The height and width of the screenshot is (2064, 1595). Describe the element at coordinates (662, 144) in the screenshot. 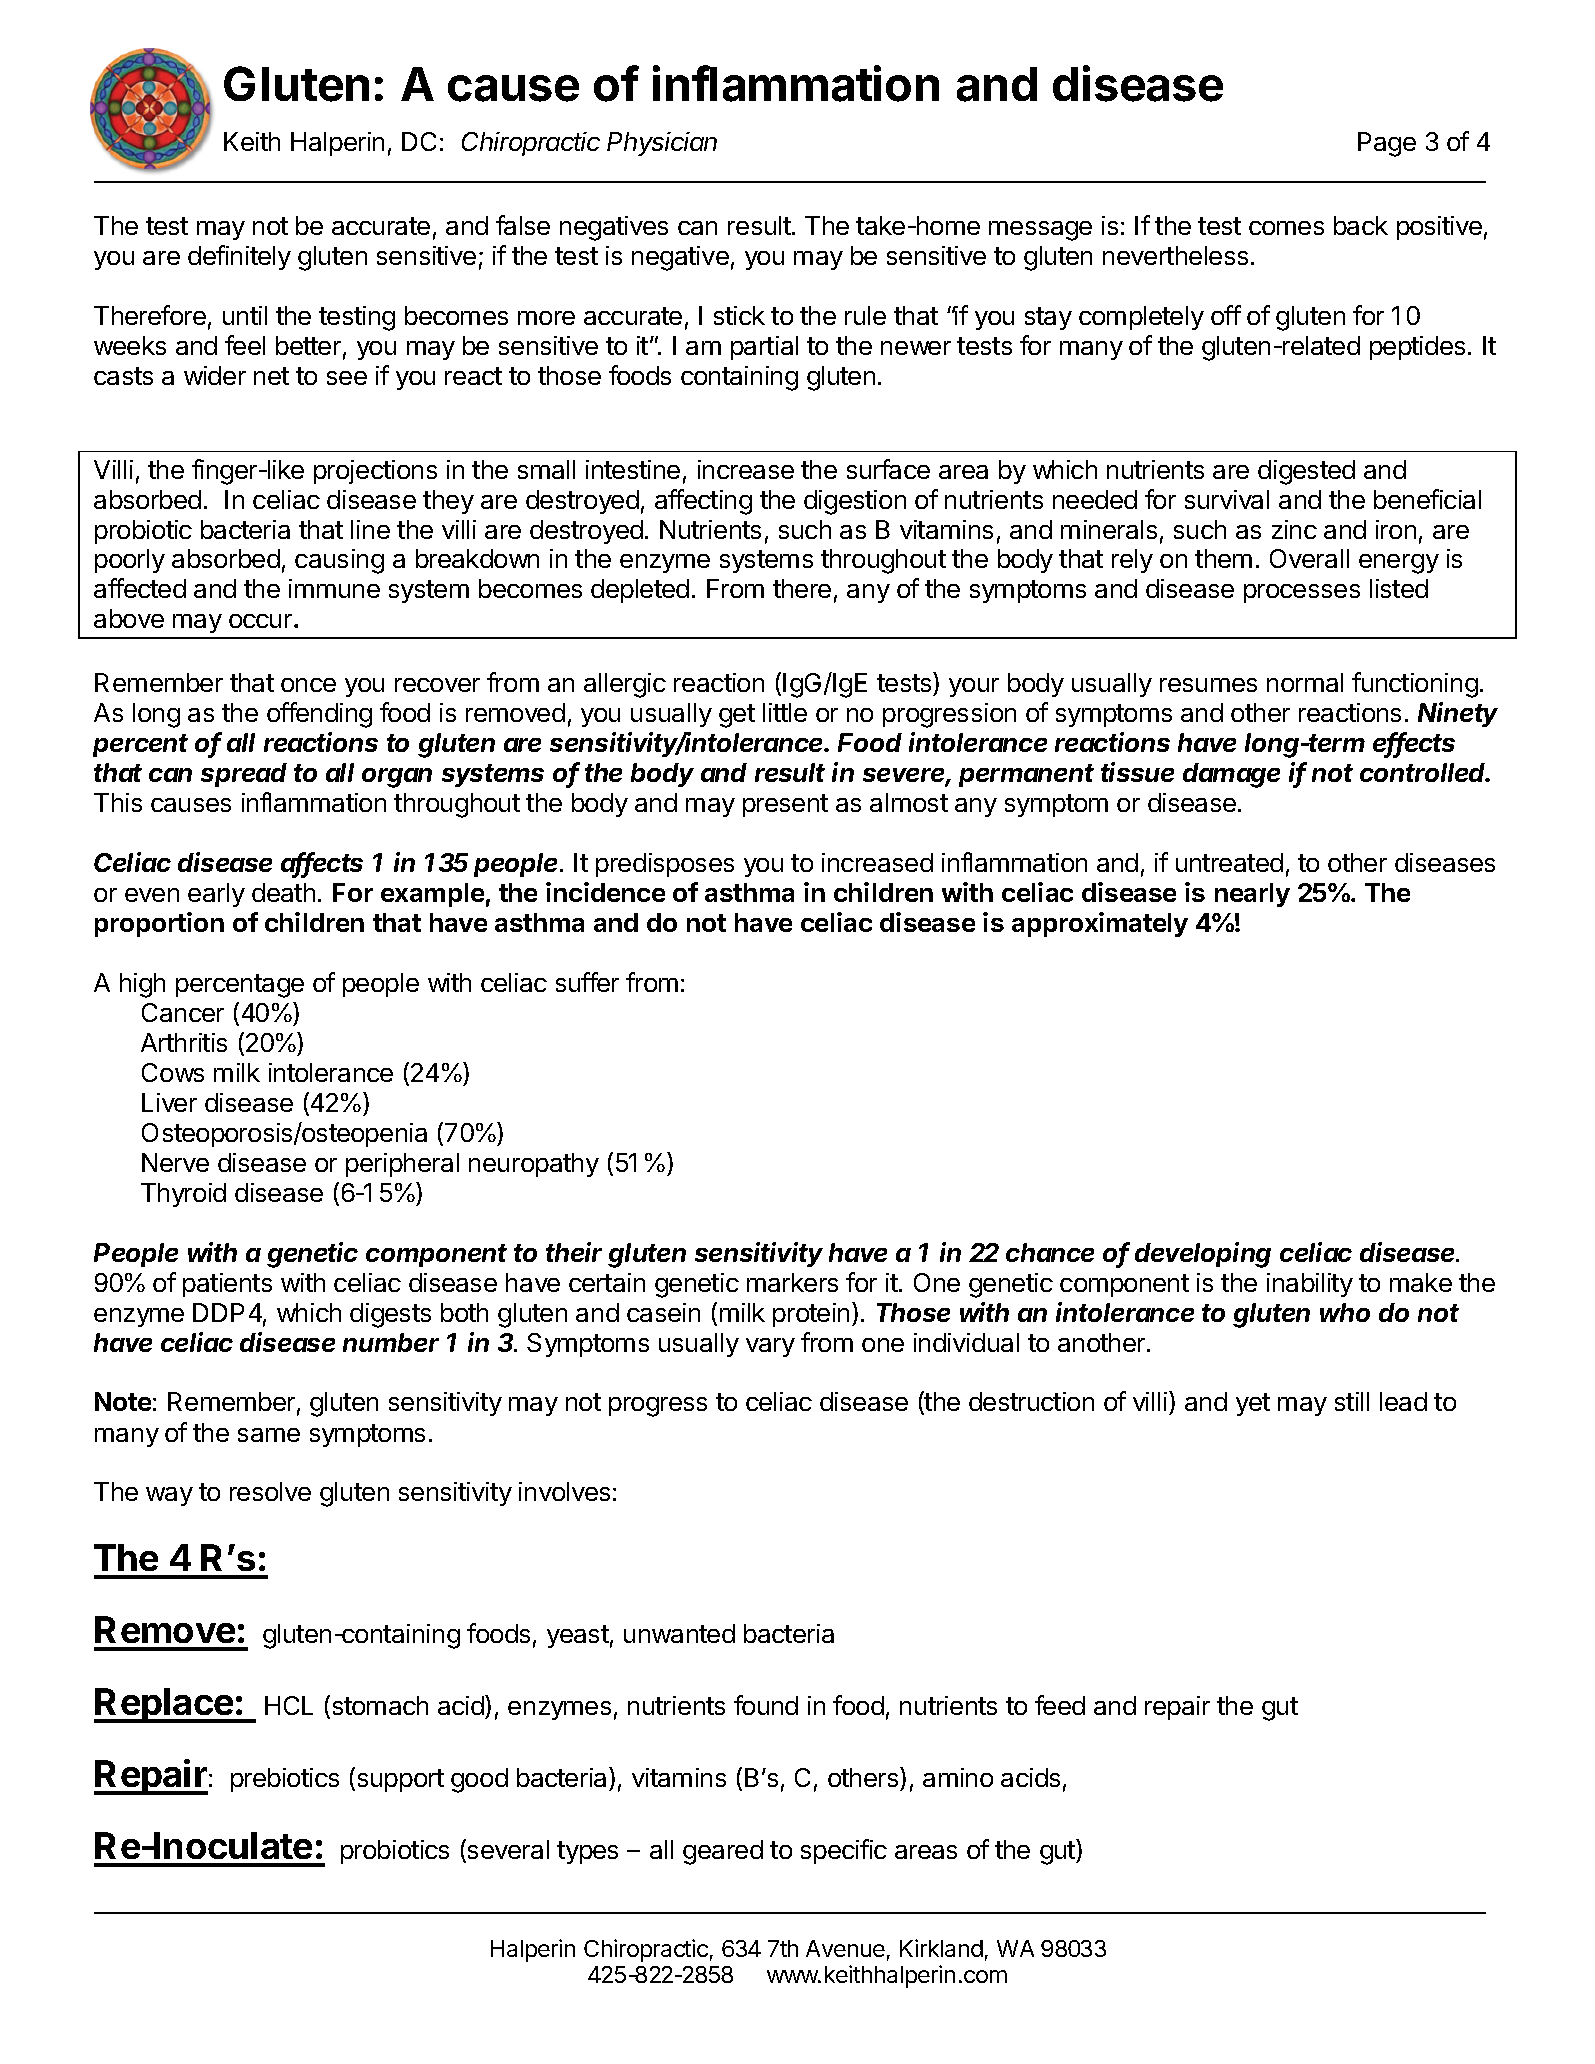

I see `Physician` at that location.
